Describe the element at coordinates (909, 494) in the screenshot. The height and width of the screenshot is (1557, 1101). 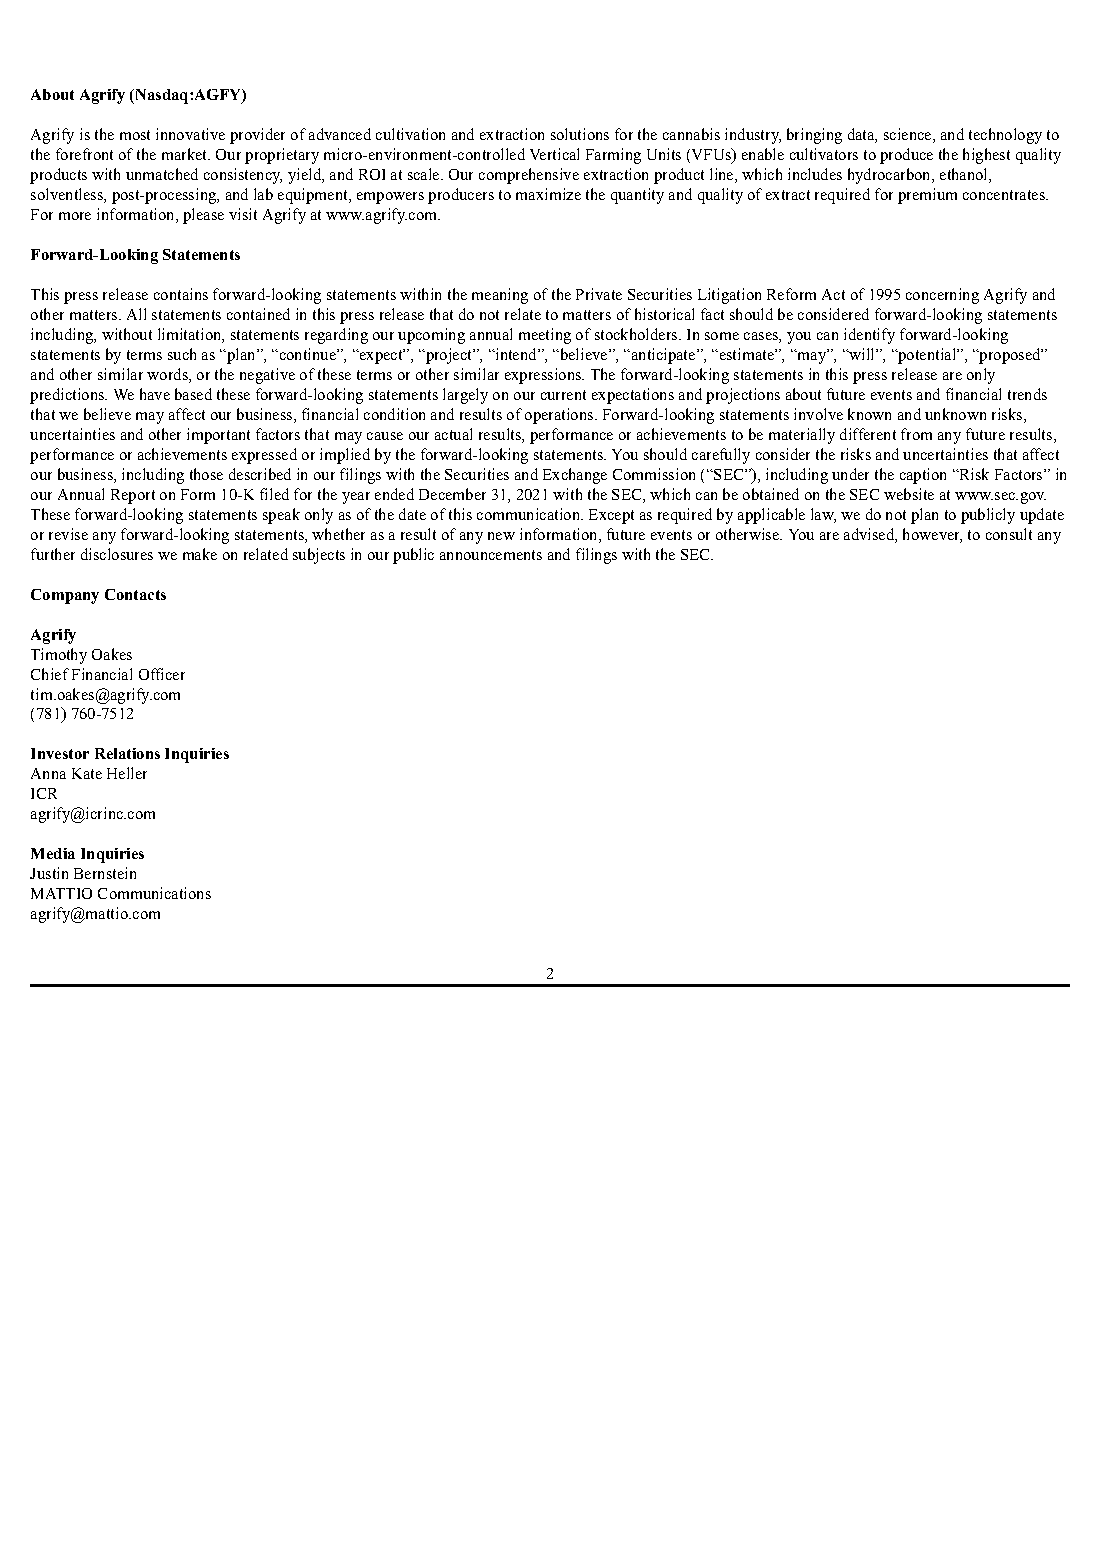
I see `website` at that location.
